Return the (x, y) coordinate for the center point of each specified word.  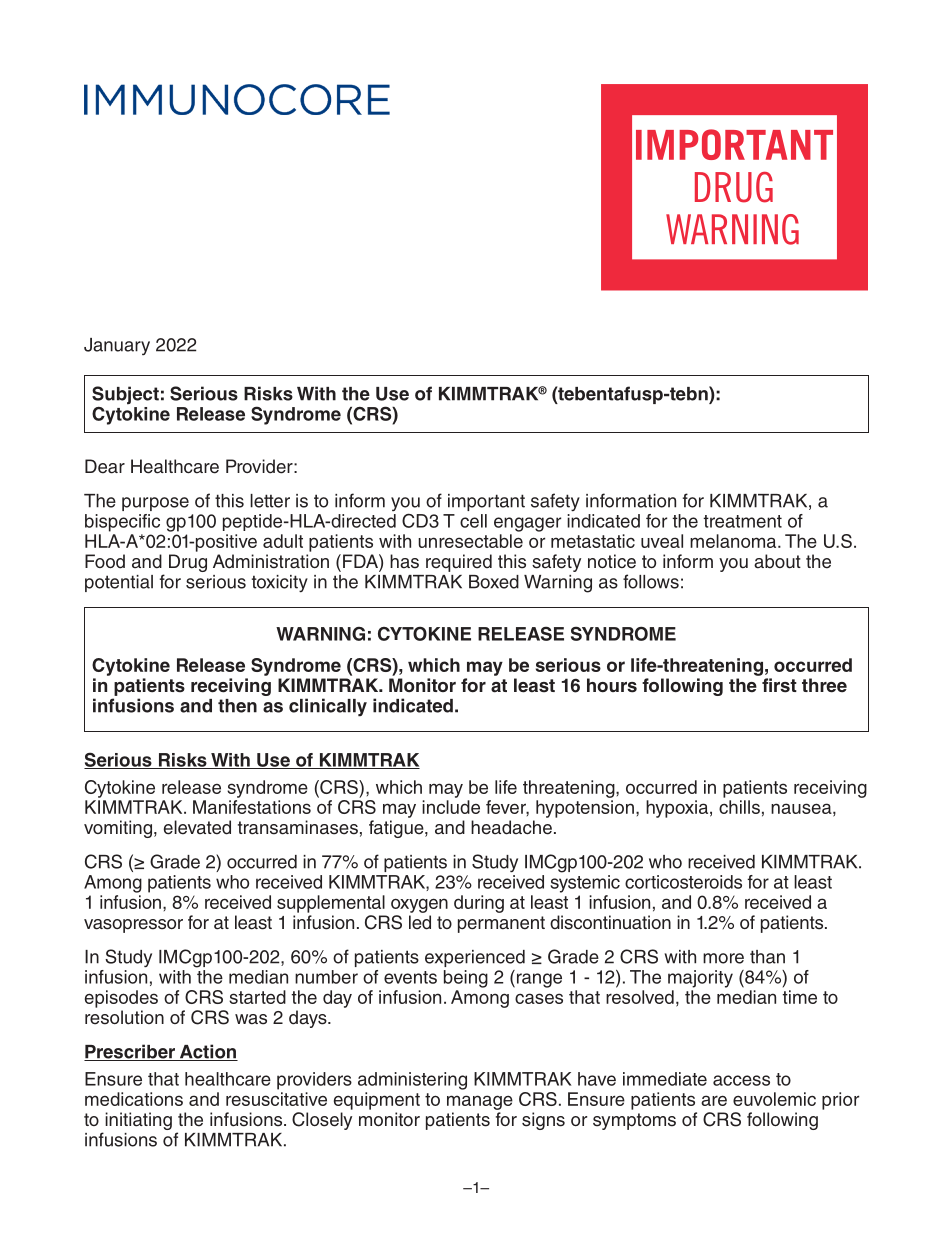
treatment (742, 521)
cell (473, 521)
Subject (125, 395)
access (741, 1080)
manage (480, 1102)
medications (134, 1099)
